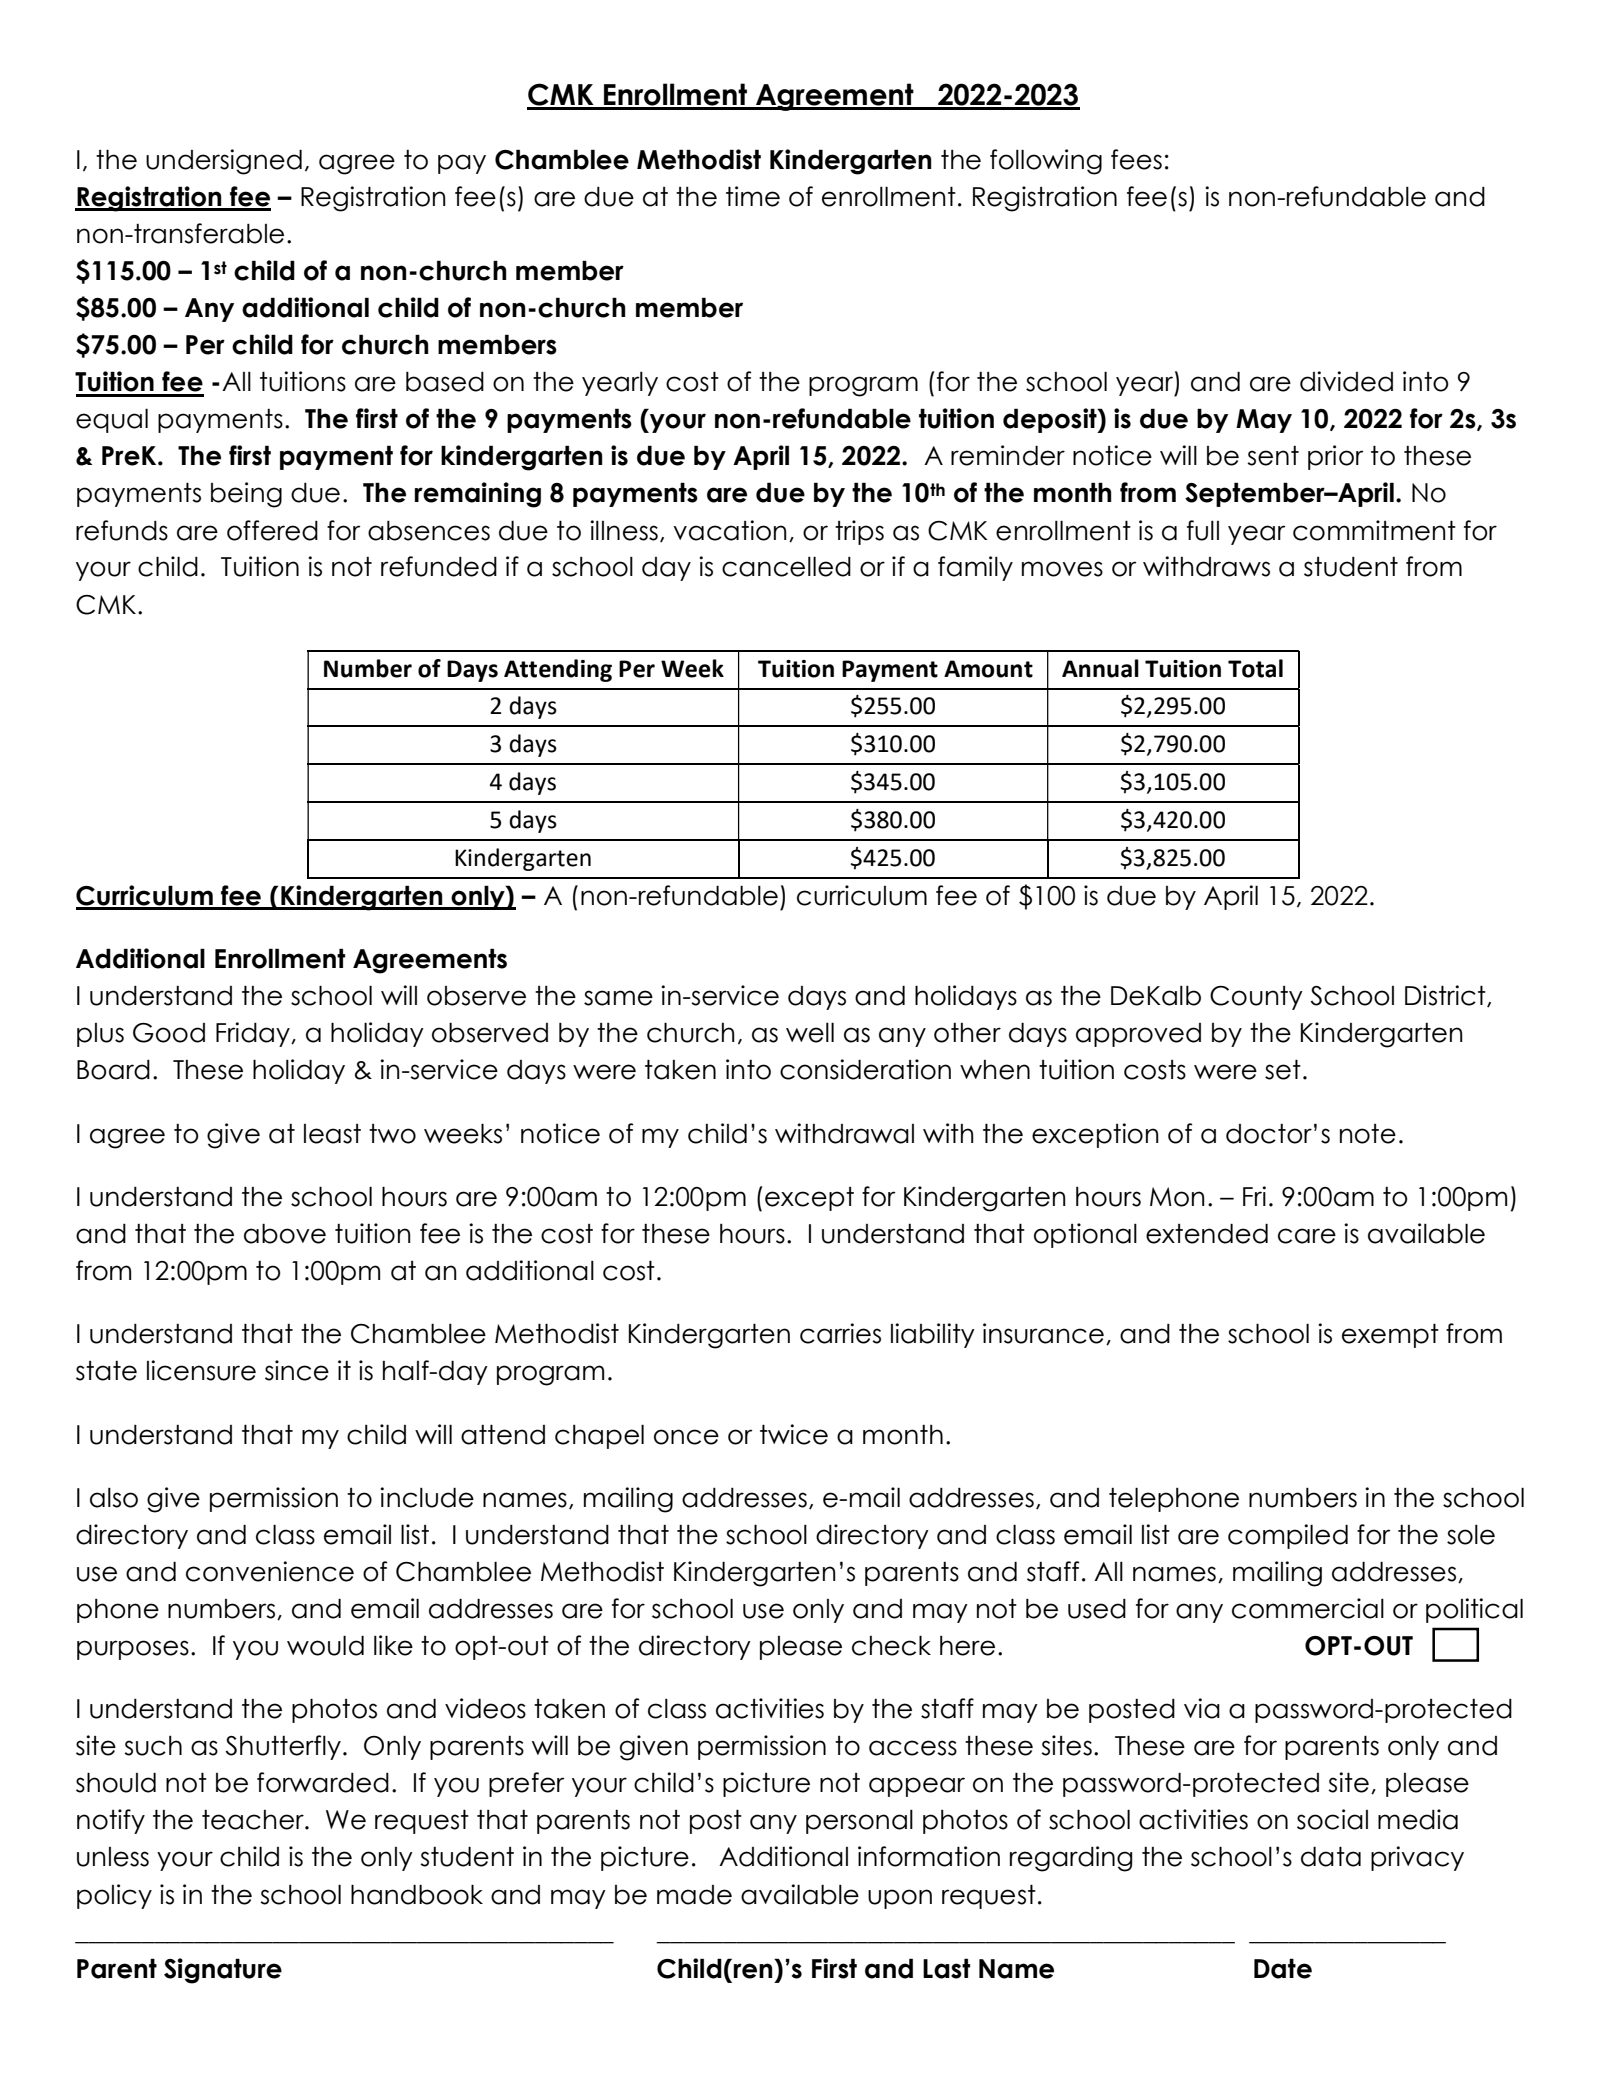 The width and height of the document is (1607, 2080). What do you see at coordinates (254, 1034) in the document?
I see `Friday` at bounding box center [254, 1034].
